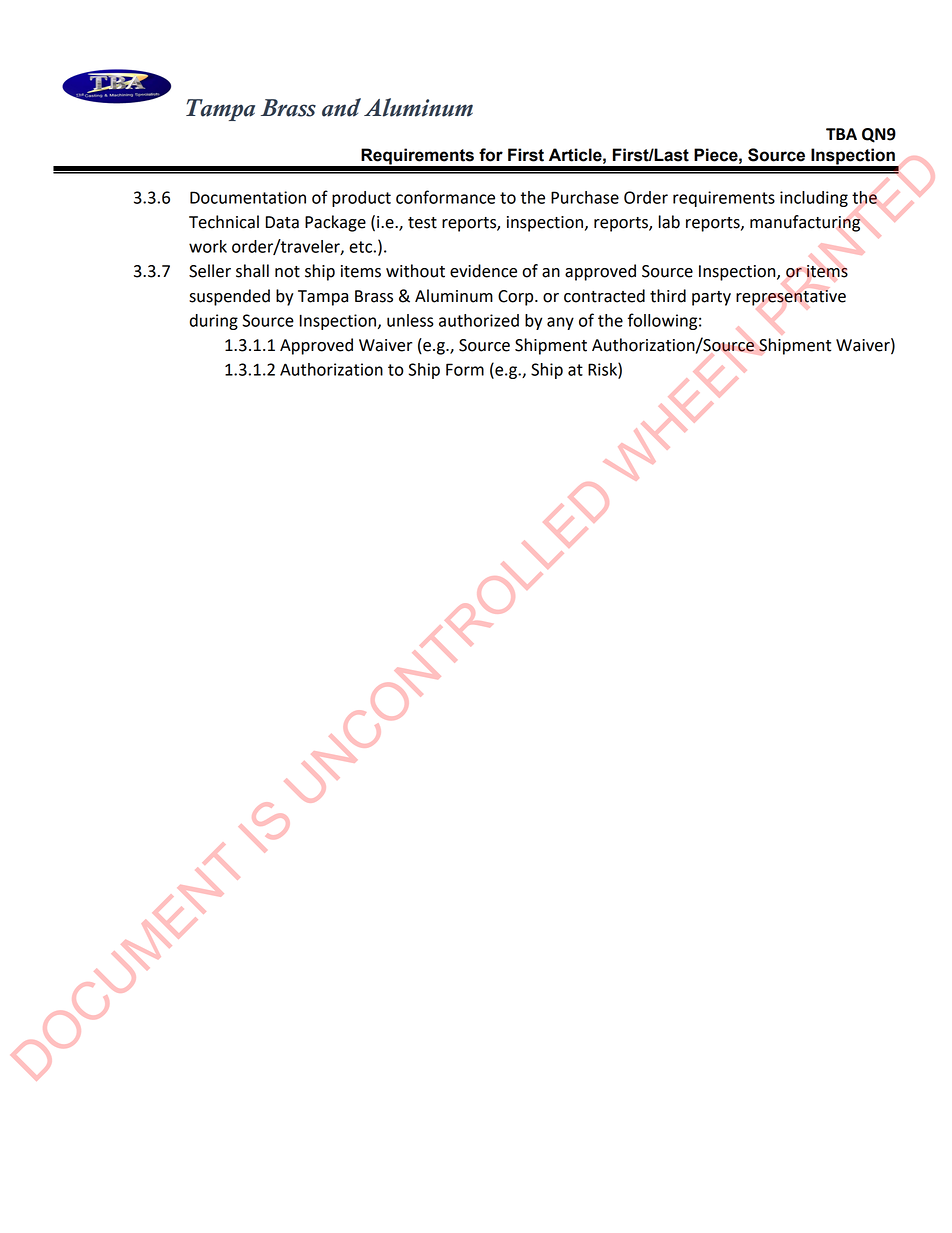 This screenshot has height=1233, width=952. I want to click on manufacturing, so click(805, 223).
